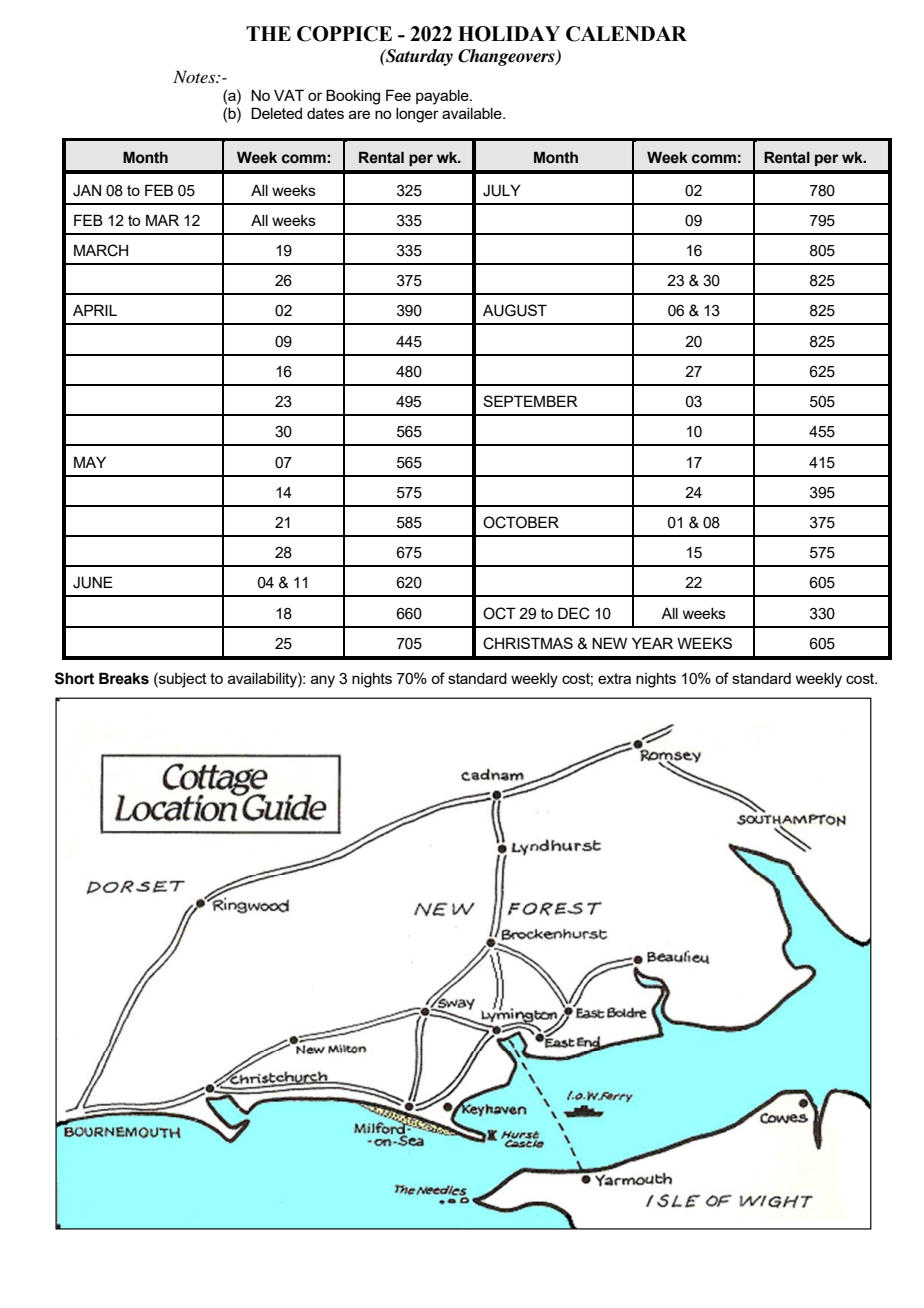 This screenshot has width=924, height=1308. Describe the element at coordinates (509, 34) in the screenshot. I see `HOLIDAY` at that location.
